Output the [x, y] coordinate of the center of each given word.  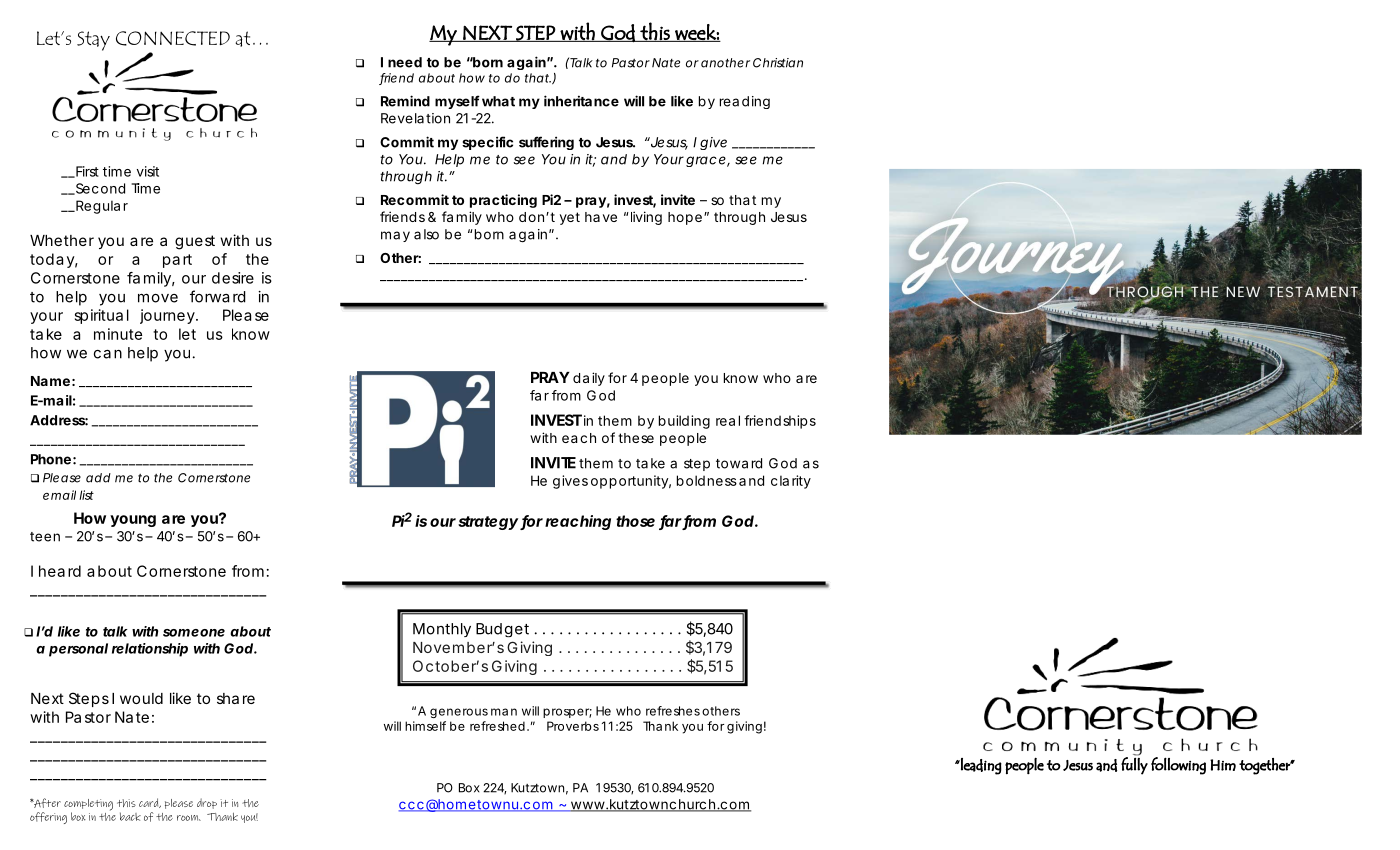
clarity [791, 482]
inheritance [581, 101]
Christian [778, 63]
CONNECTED [173, 38]
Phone [51, 459]
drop [207, 803]
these [636, 438]
